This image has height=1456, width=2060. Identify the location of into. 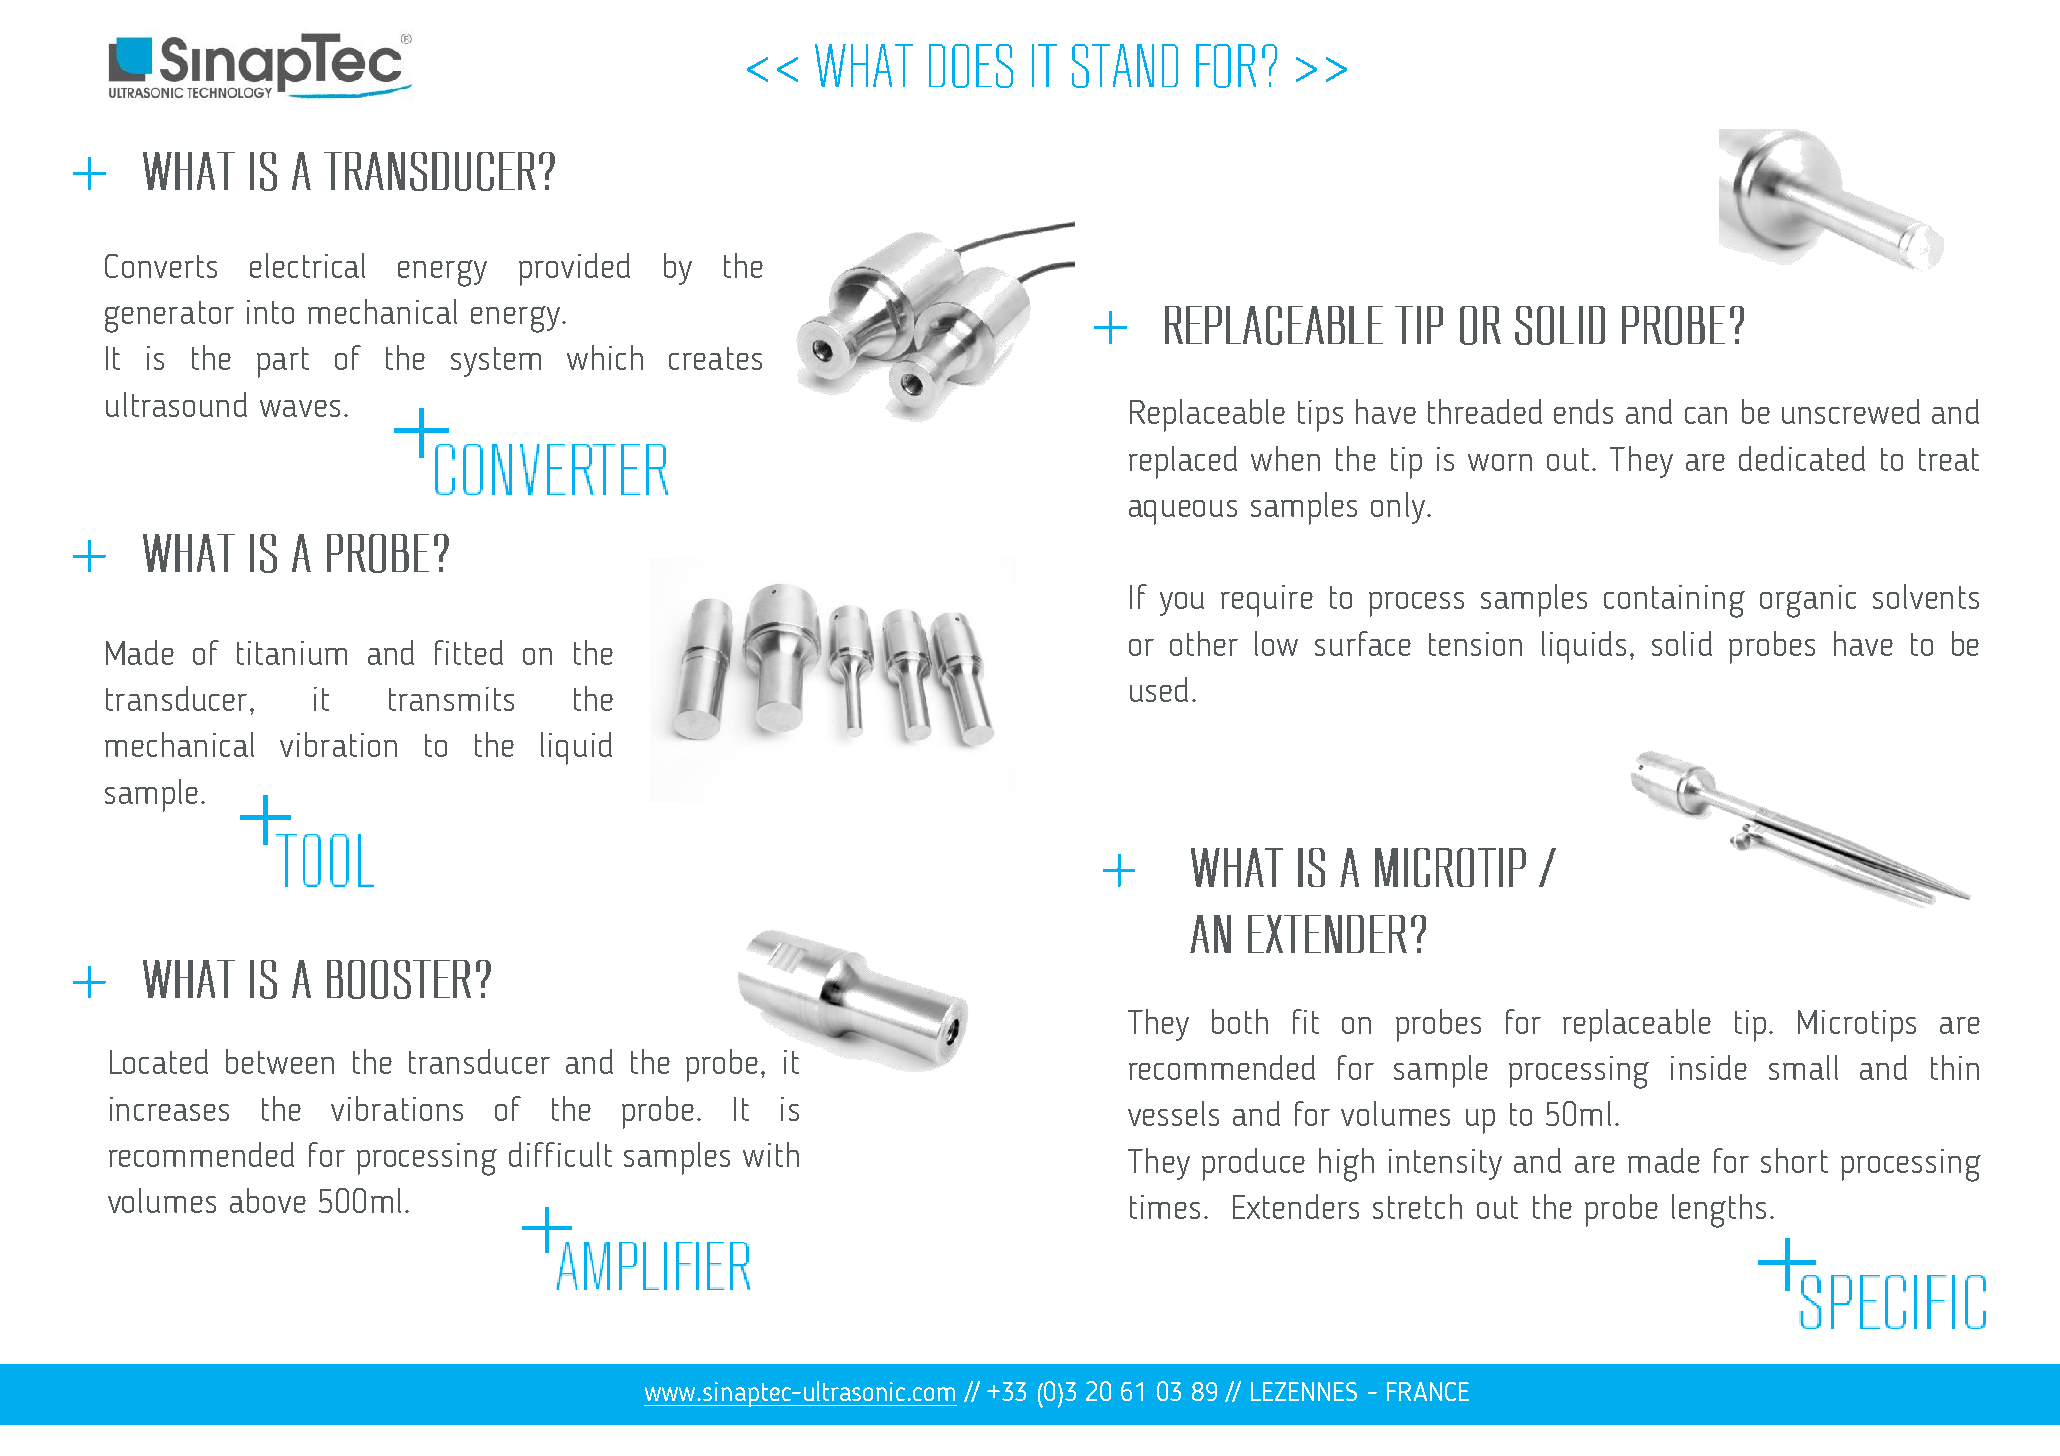
(270, 312).
